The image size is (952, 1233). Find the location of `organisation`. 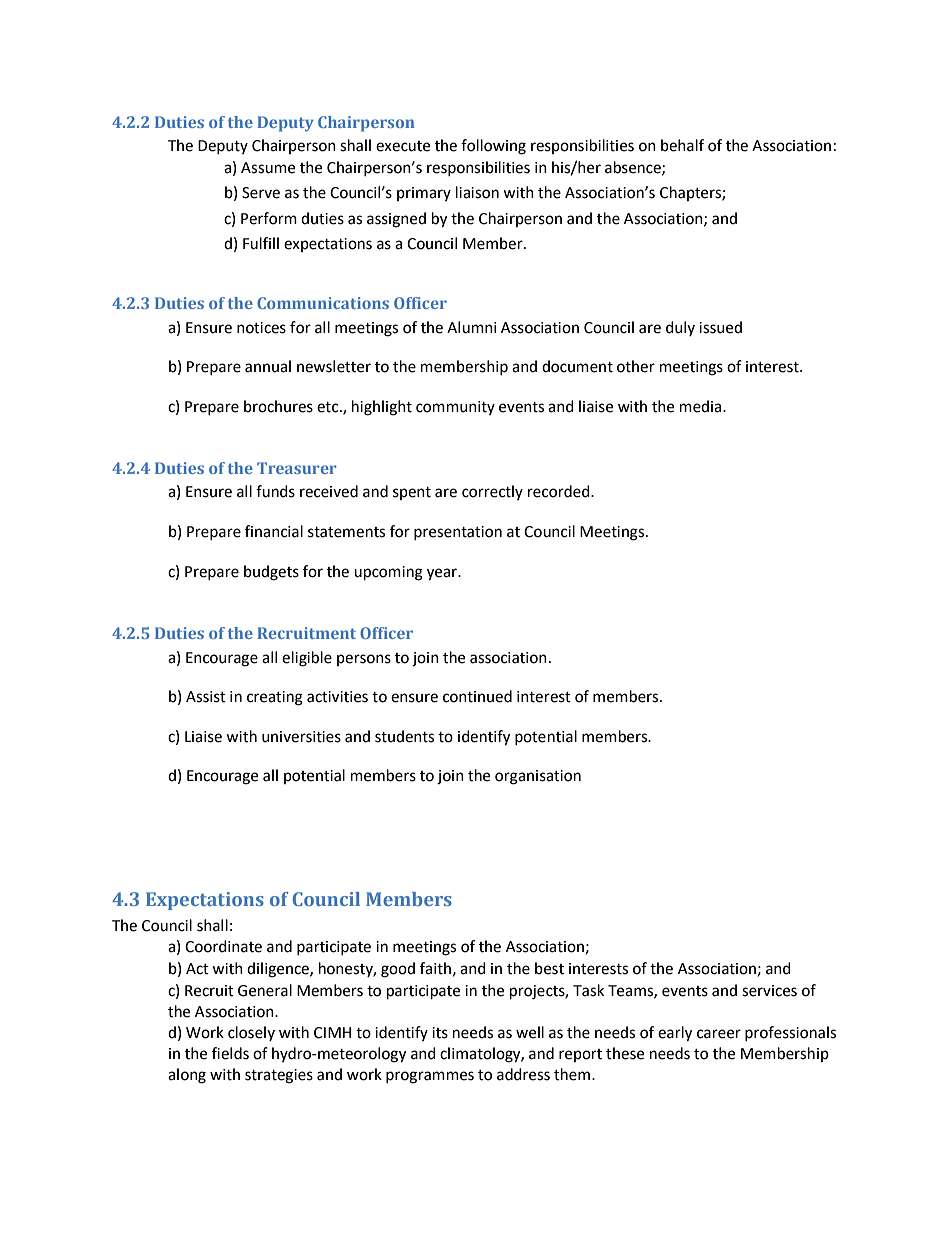

organisation is located at coordinates (538, 777).
